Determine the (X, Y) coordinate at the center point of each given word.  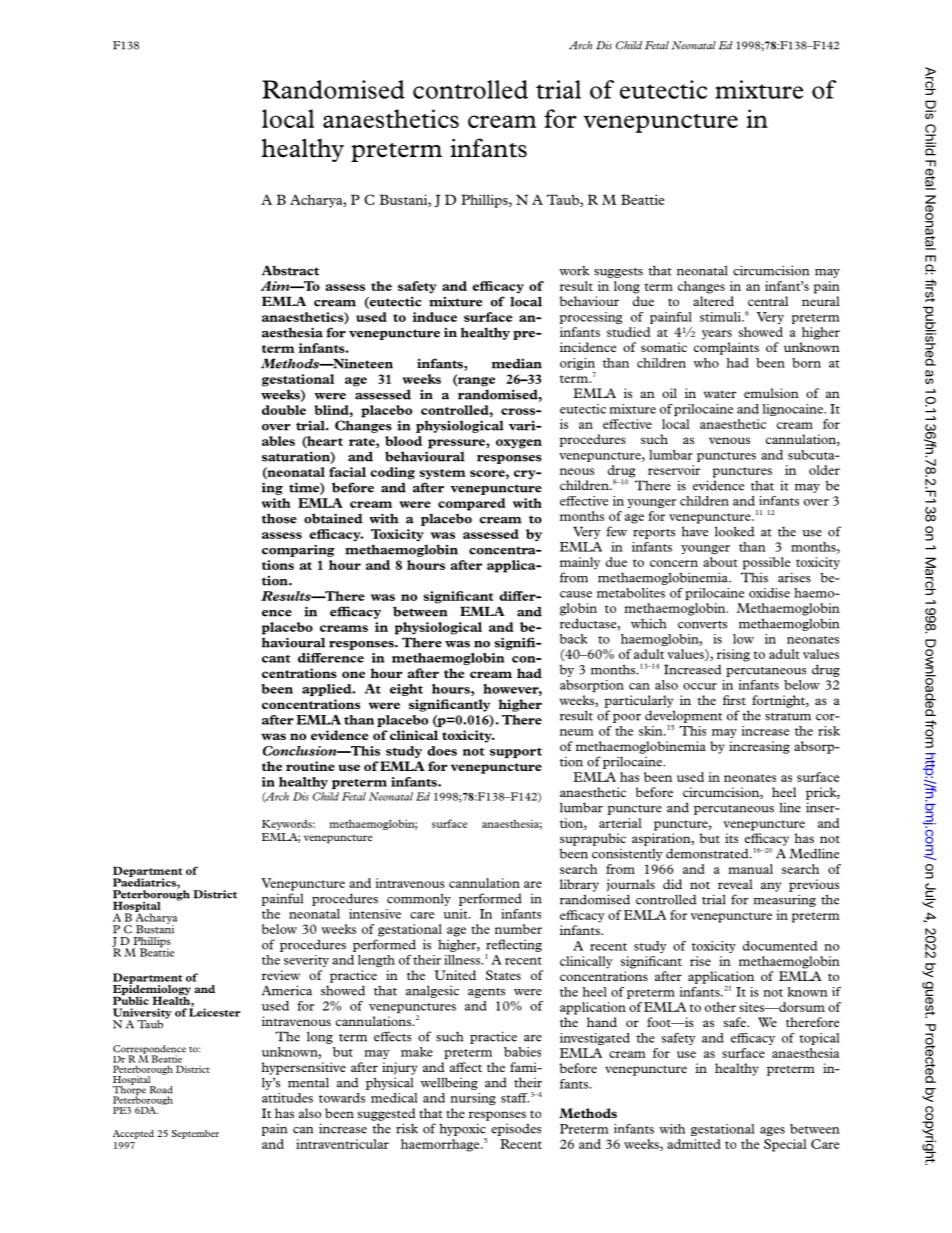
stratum (788, 717)
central (768, 301)
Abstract (290, 270)
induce (435, 317)
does (442, 751)
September (195, 1134)
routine (310, 766)
